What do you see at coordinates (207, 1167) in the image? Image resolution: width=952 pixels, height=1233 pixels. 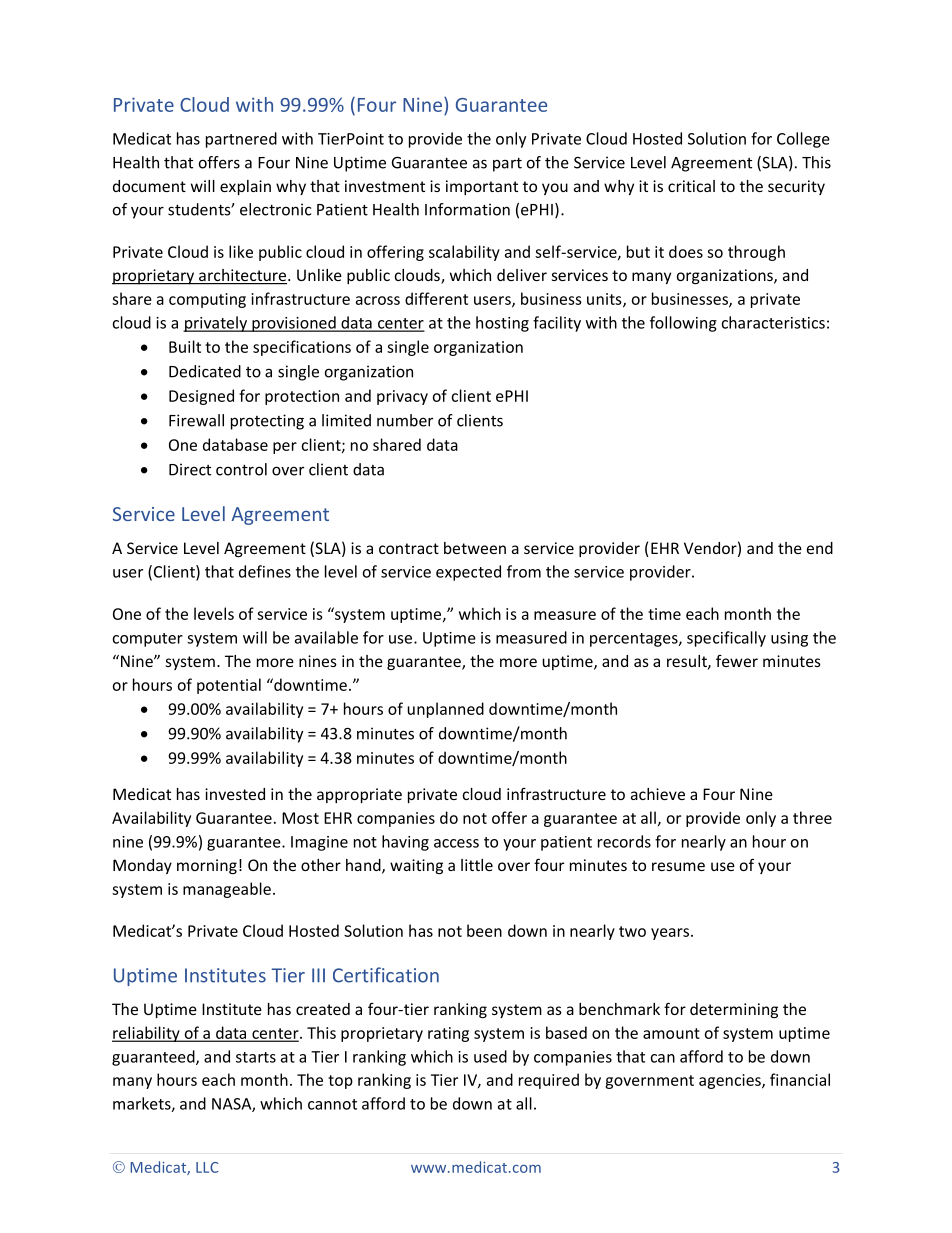 I see `LLC` at bounding box center [207, 1167].
